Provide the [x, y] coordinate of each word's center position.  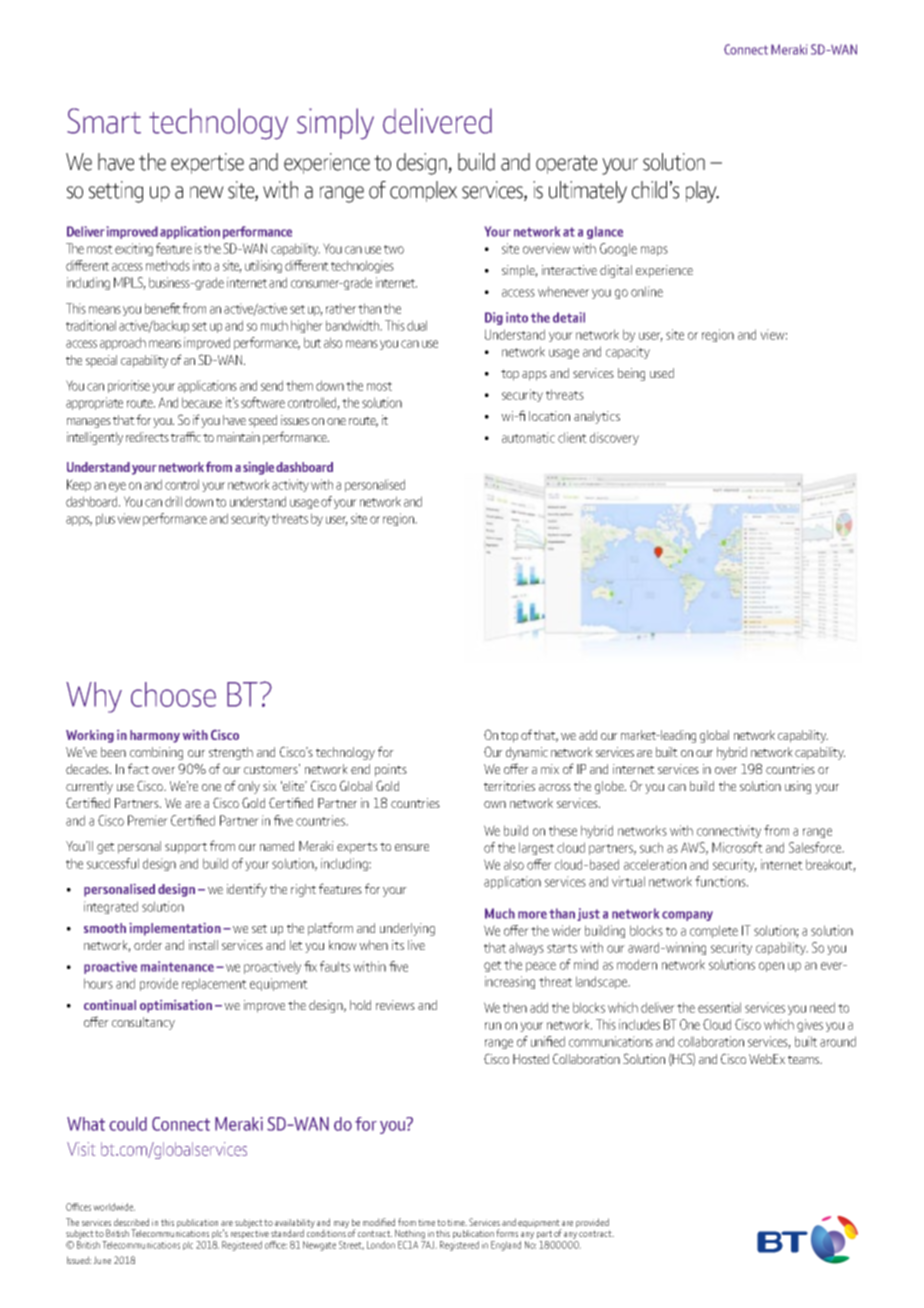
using [798, 787]
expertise [207, 163]
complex [423, 191]
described [131, 1222]
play [702, 192]
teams [804, 1059]
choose [173, 694]
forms [507, 1233]
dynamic [527, 753]
